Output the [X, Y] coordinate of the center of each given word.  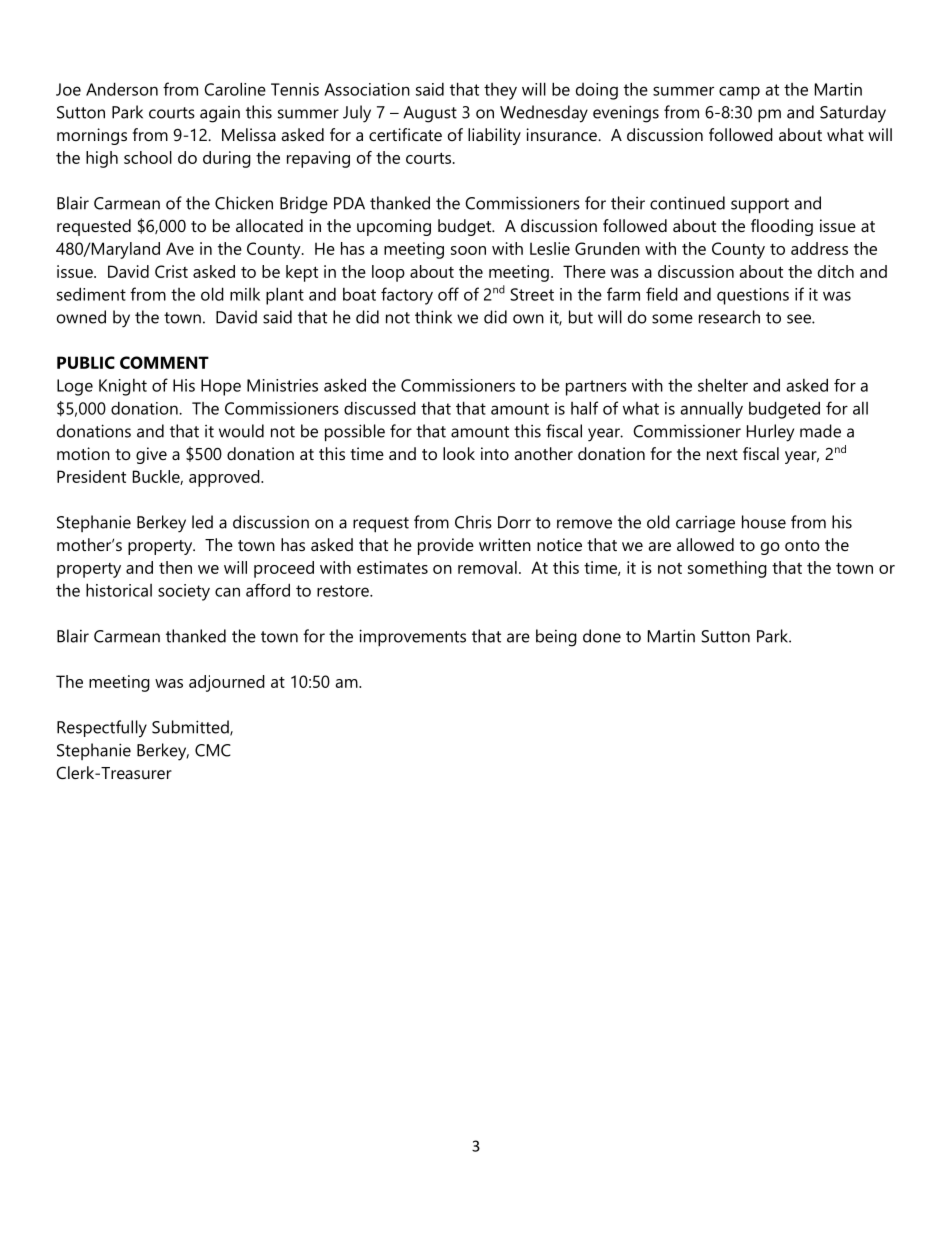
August [430, 114]
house [764, 522]
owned [81, 317]
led [202, 522]
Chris [473, 522]
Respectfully [102, 729]
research [729, 317]
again [220, 114]
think [433, 317]
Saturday [853, 114]
